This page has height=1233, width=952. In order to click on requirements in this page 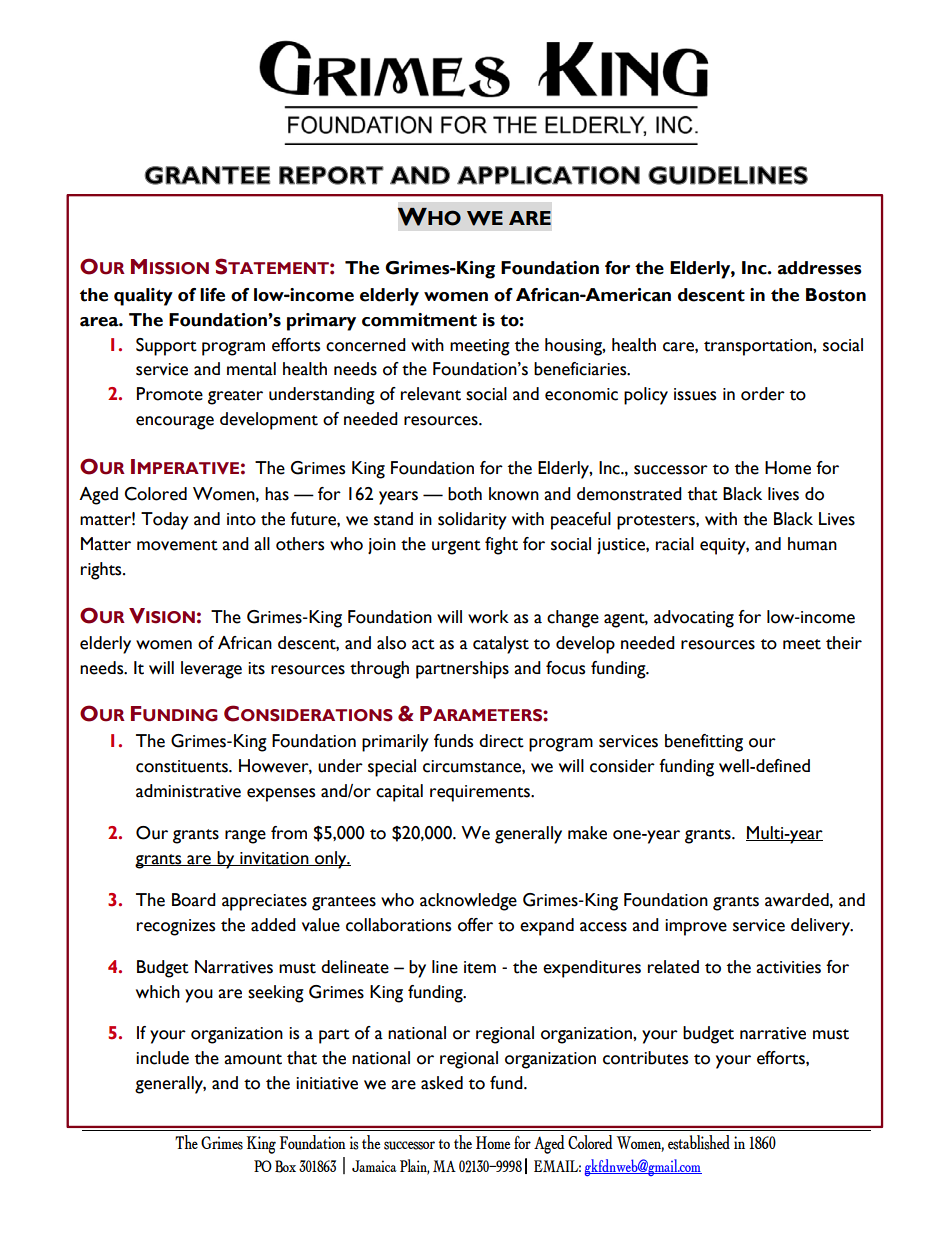, I will do `click(481, 793)`.
